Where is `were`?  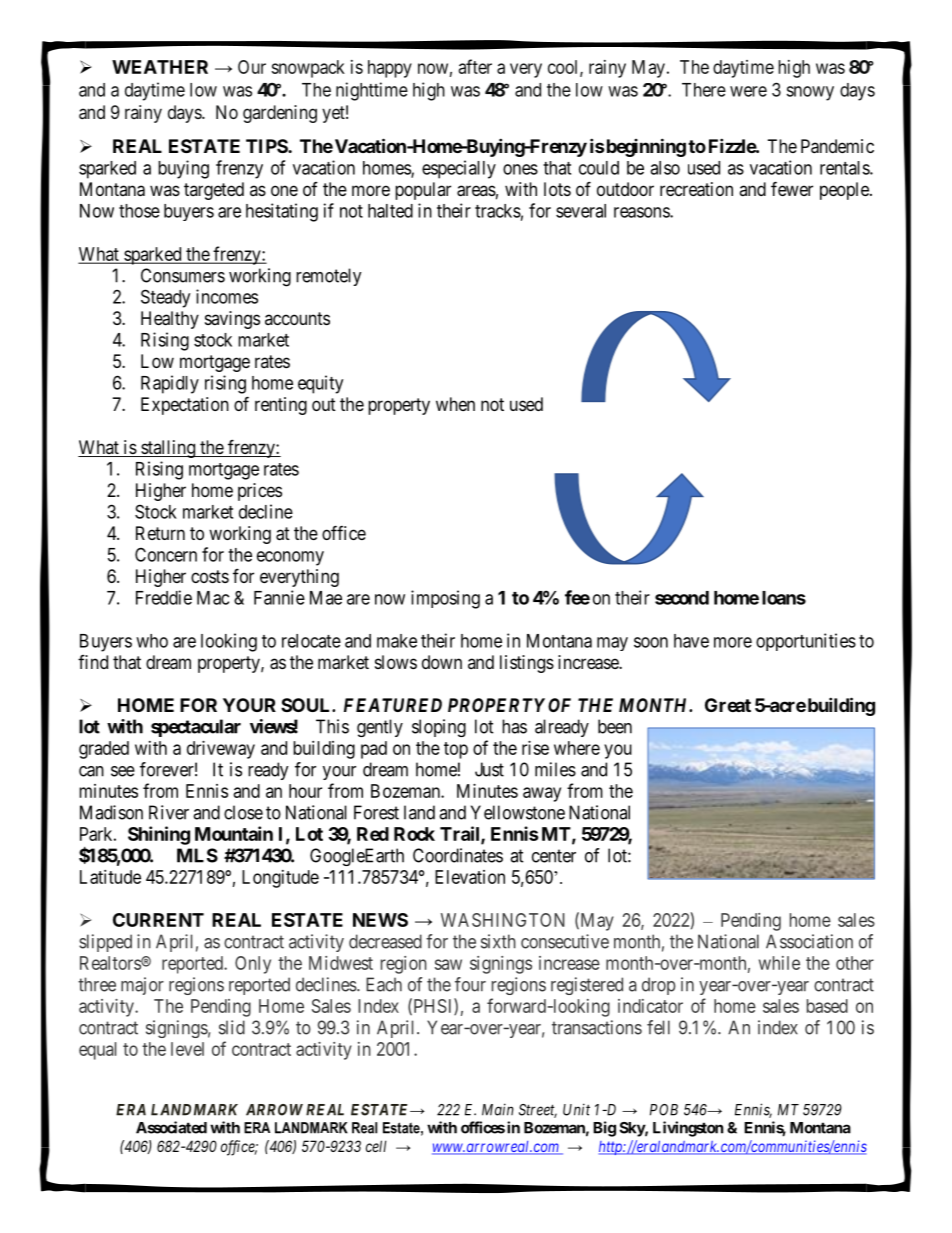
were is located at coordinates (748, 91).
